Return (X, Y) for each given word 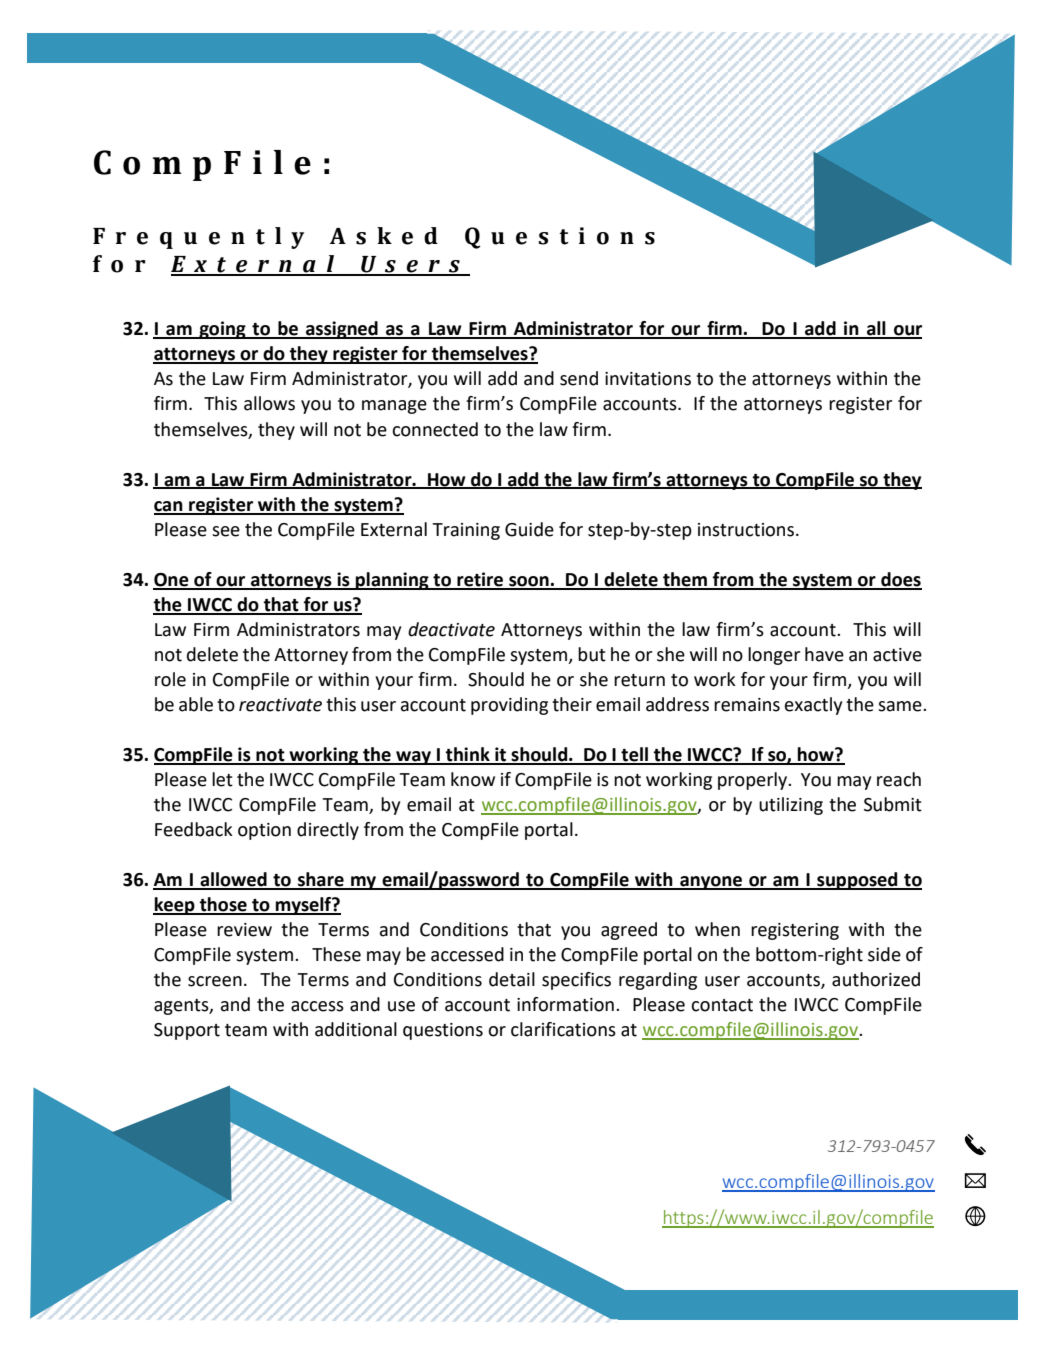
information (565, 1004)
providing (509, 706)
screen (215, 981)
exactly (813, 706)
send (579, 378)
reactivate (280, 705)
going (222, 330)
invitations (648, 379)
